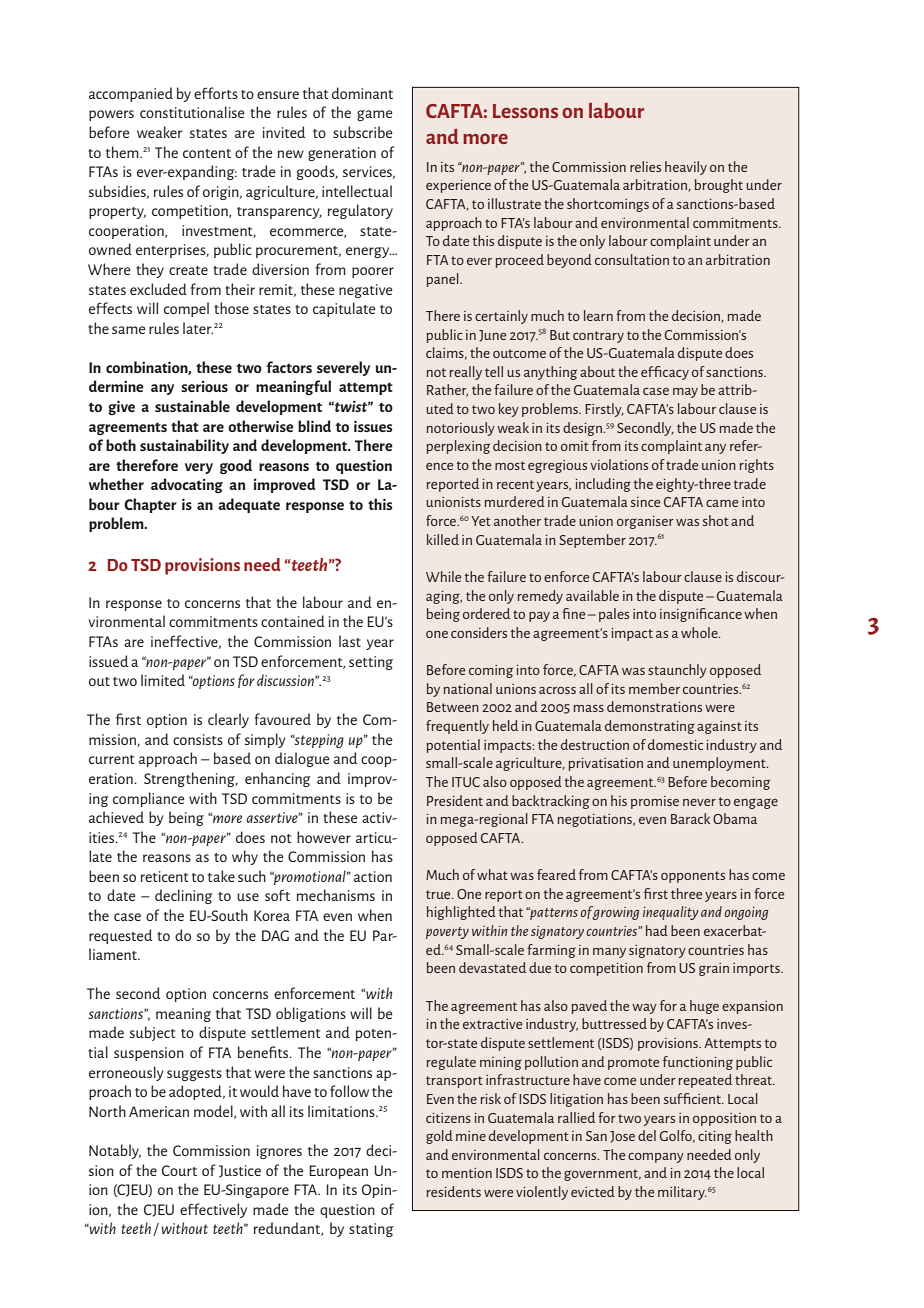 The image size is (924, 1308). I want to click on Court, so click(179, 1170).
